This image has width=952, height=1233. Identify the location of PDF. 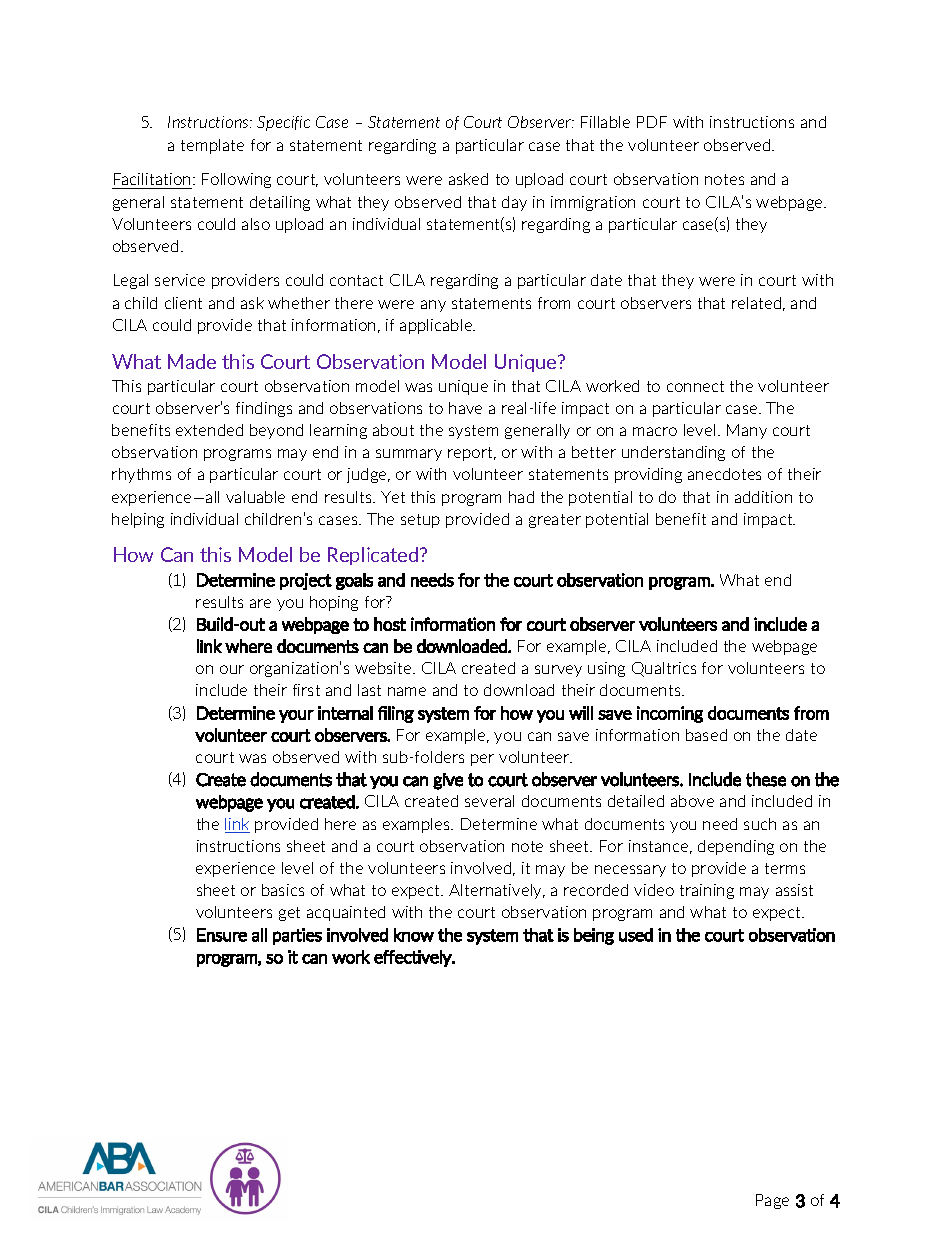
(652, 122).
